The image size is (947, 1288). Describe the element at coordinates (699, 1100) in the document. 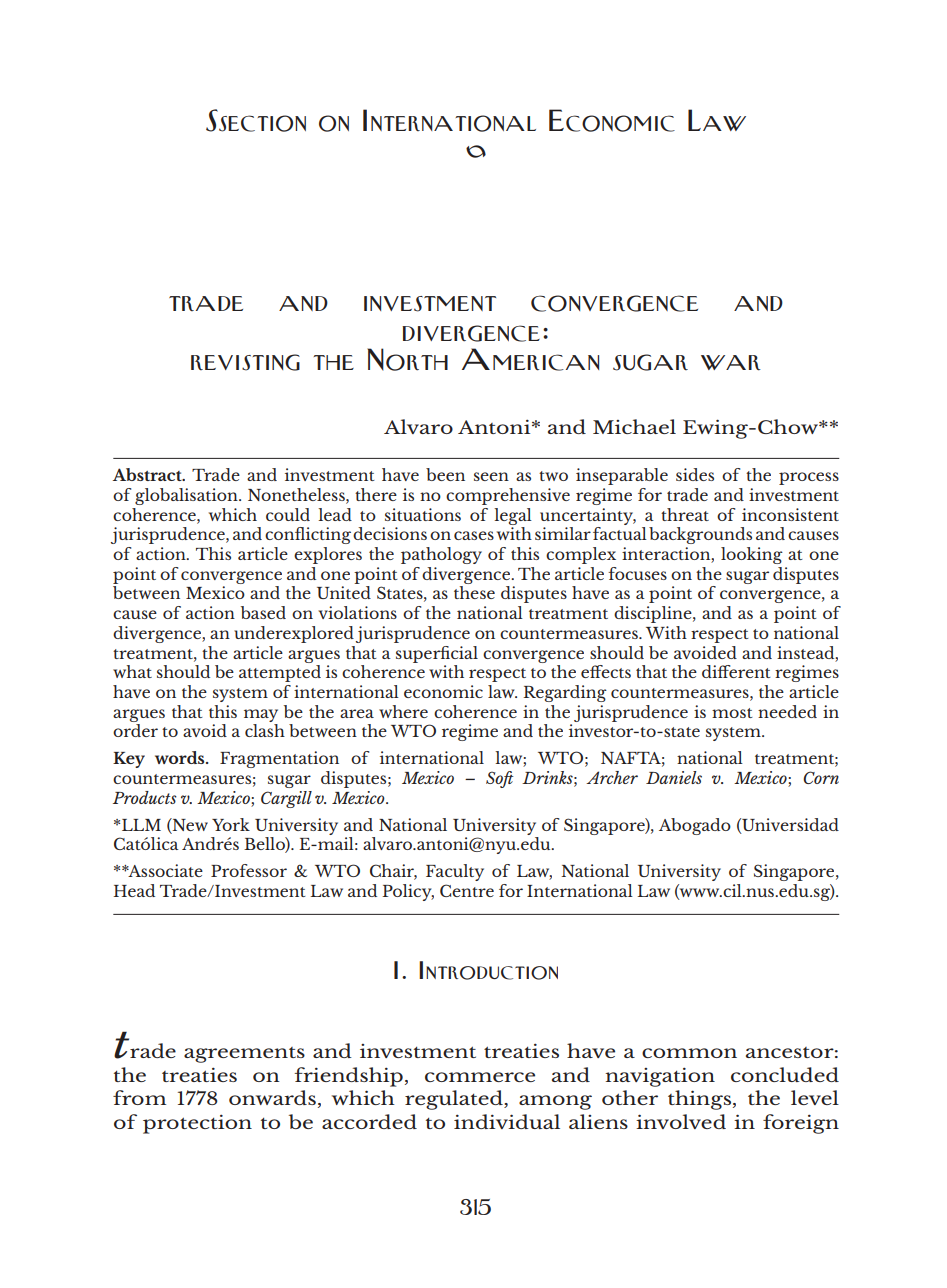

I see `things` at that location.
